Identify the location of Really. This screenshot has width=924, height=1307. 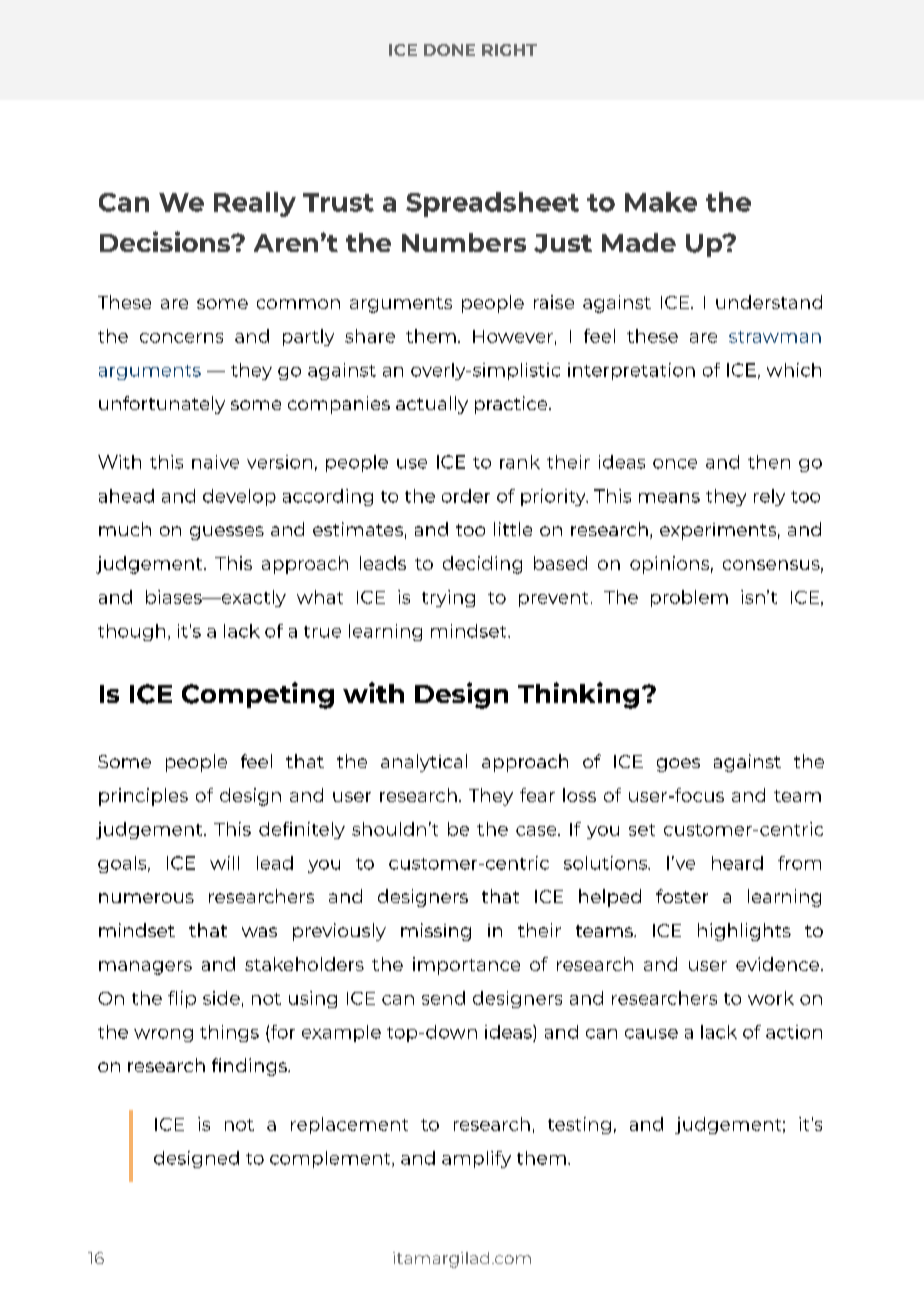
(255, 204).
